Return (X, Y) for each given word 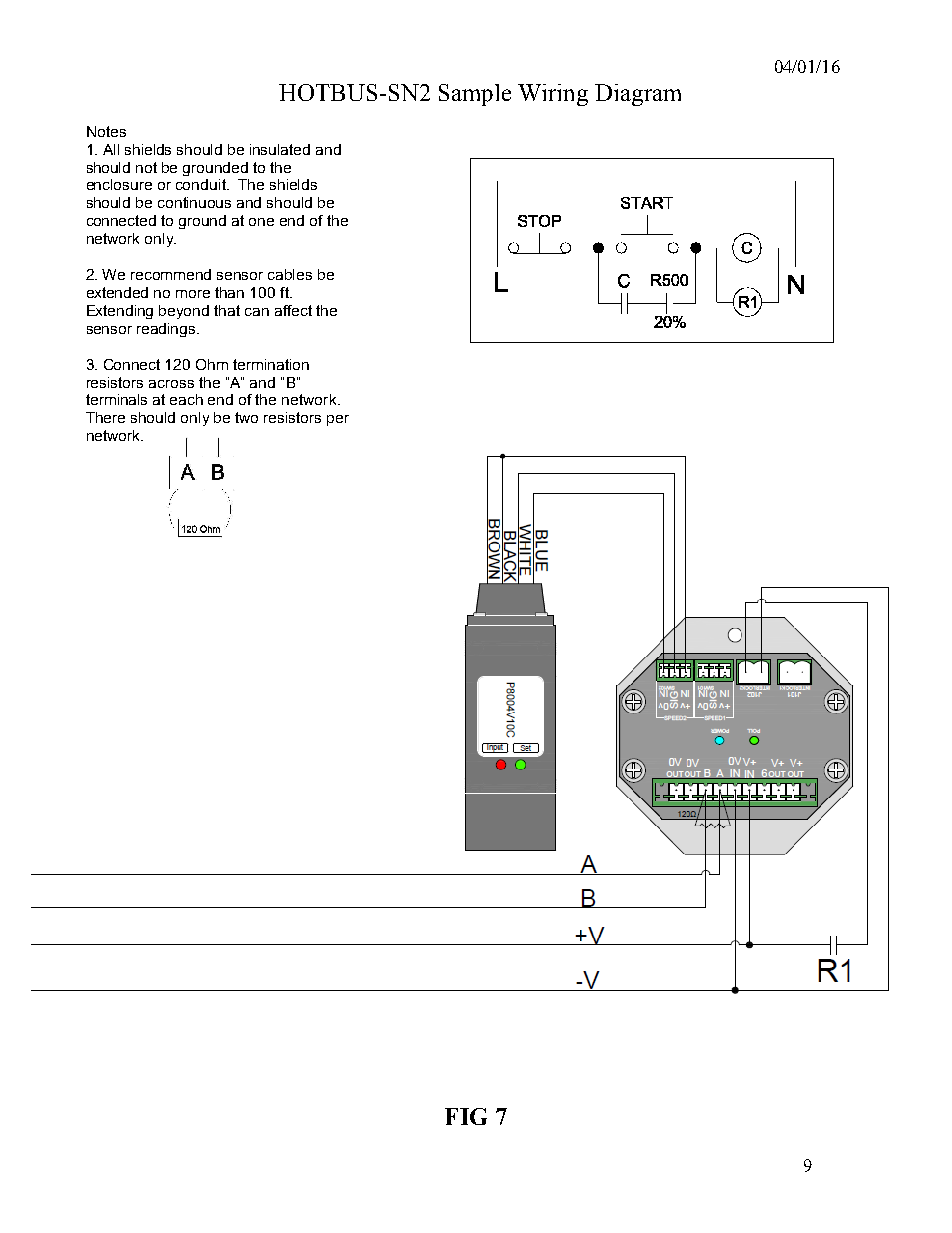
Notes (106, 131)
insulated (280, 149)
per (338, 420)
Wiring (553, 95)
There (105, 417)
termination (271, 364)
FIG (466, 1116)
